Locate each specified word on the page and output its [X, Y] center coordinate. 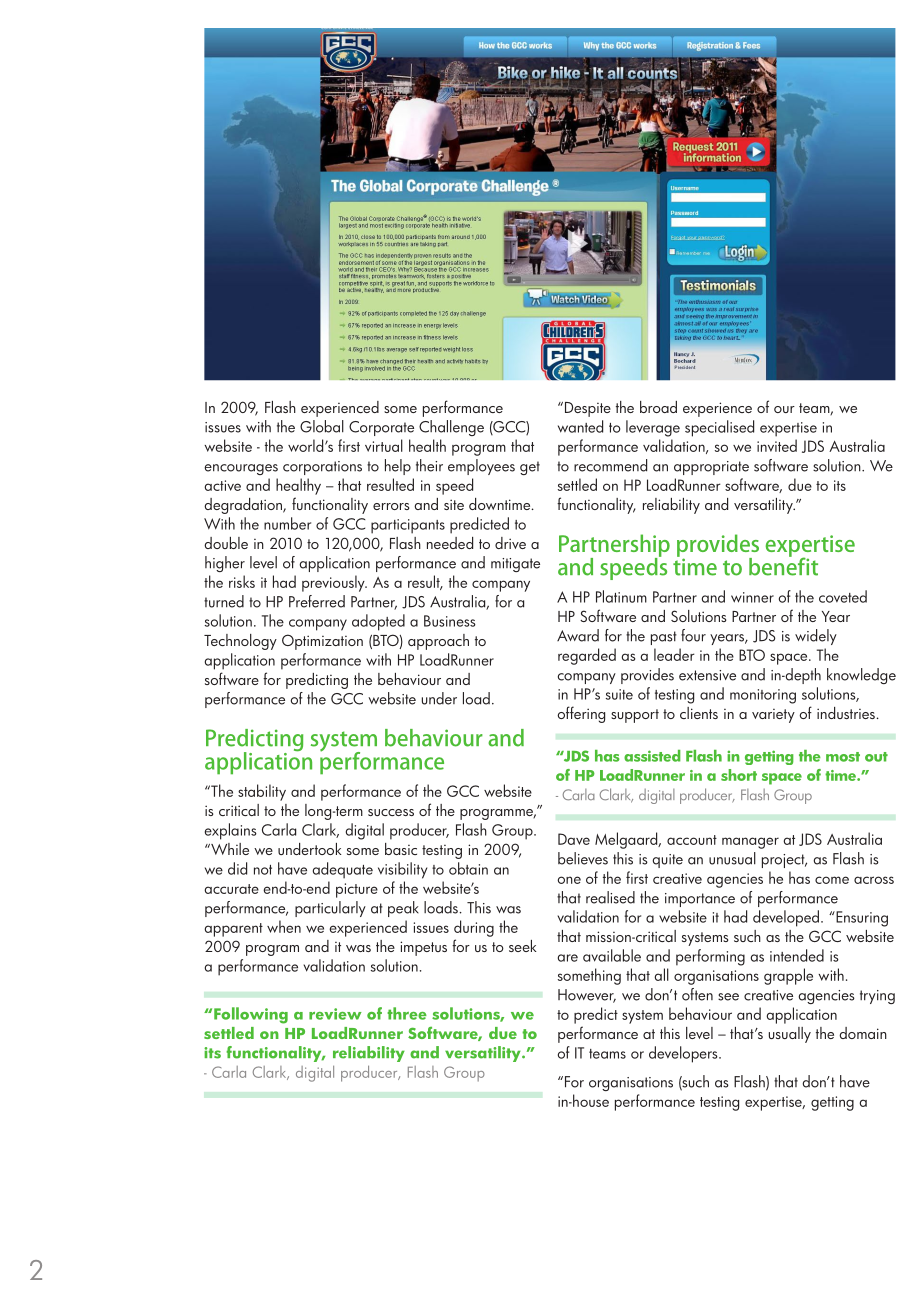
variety [773, 716]
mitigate [515, 565]
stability [262, 792]
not [263, 870]
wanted [580, 426]
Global [322, 426]
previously [334, 583]
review [335, 1014]
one [569, 880]
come [832, 880]
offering [581, 714]
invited [777, 445]
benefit [783, 565]
